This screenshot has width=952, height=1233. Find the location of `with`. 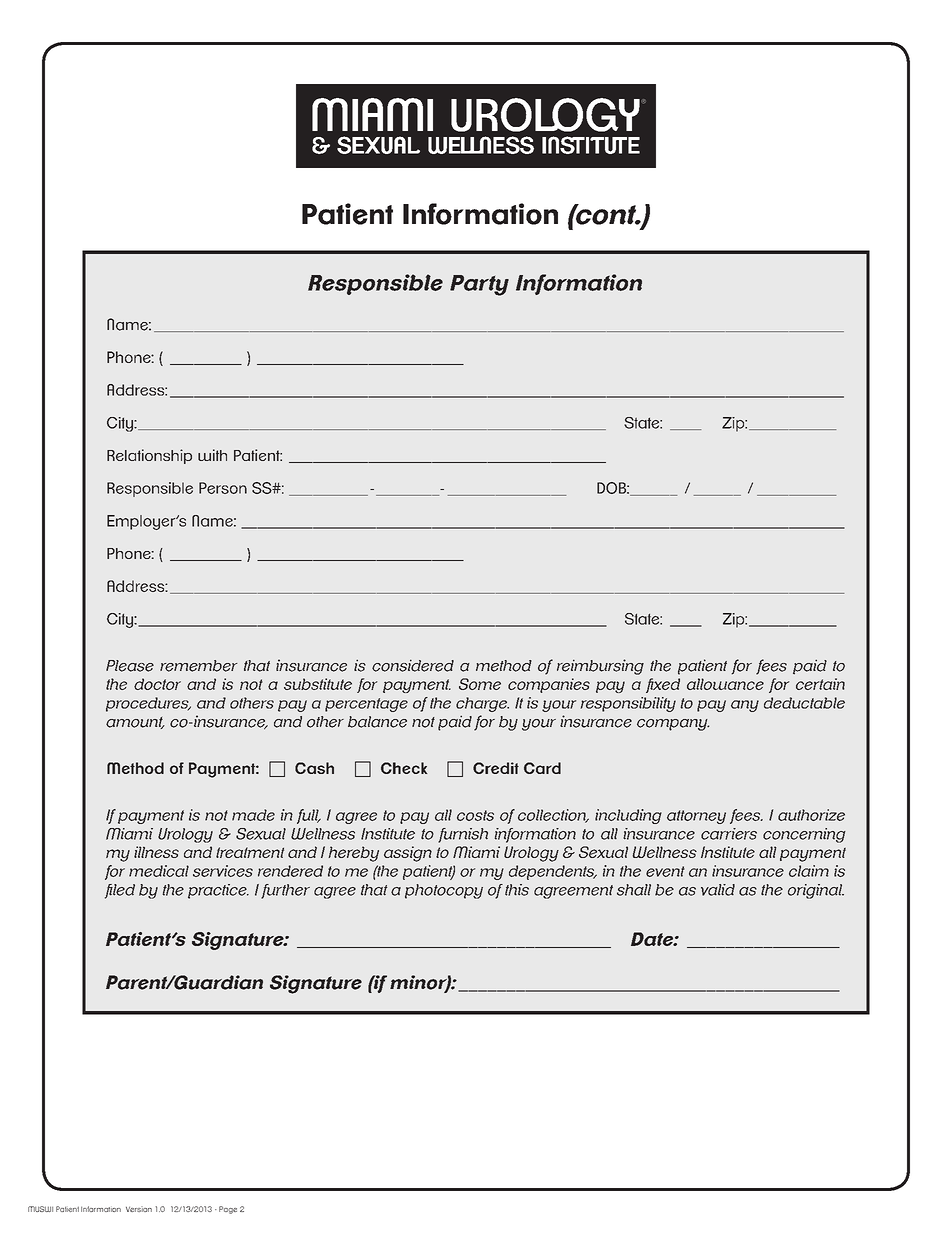

with is located at coordinates (212, 455).
